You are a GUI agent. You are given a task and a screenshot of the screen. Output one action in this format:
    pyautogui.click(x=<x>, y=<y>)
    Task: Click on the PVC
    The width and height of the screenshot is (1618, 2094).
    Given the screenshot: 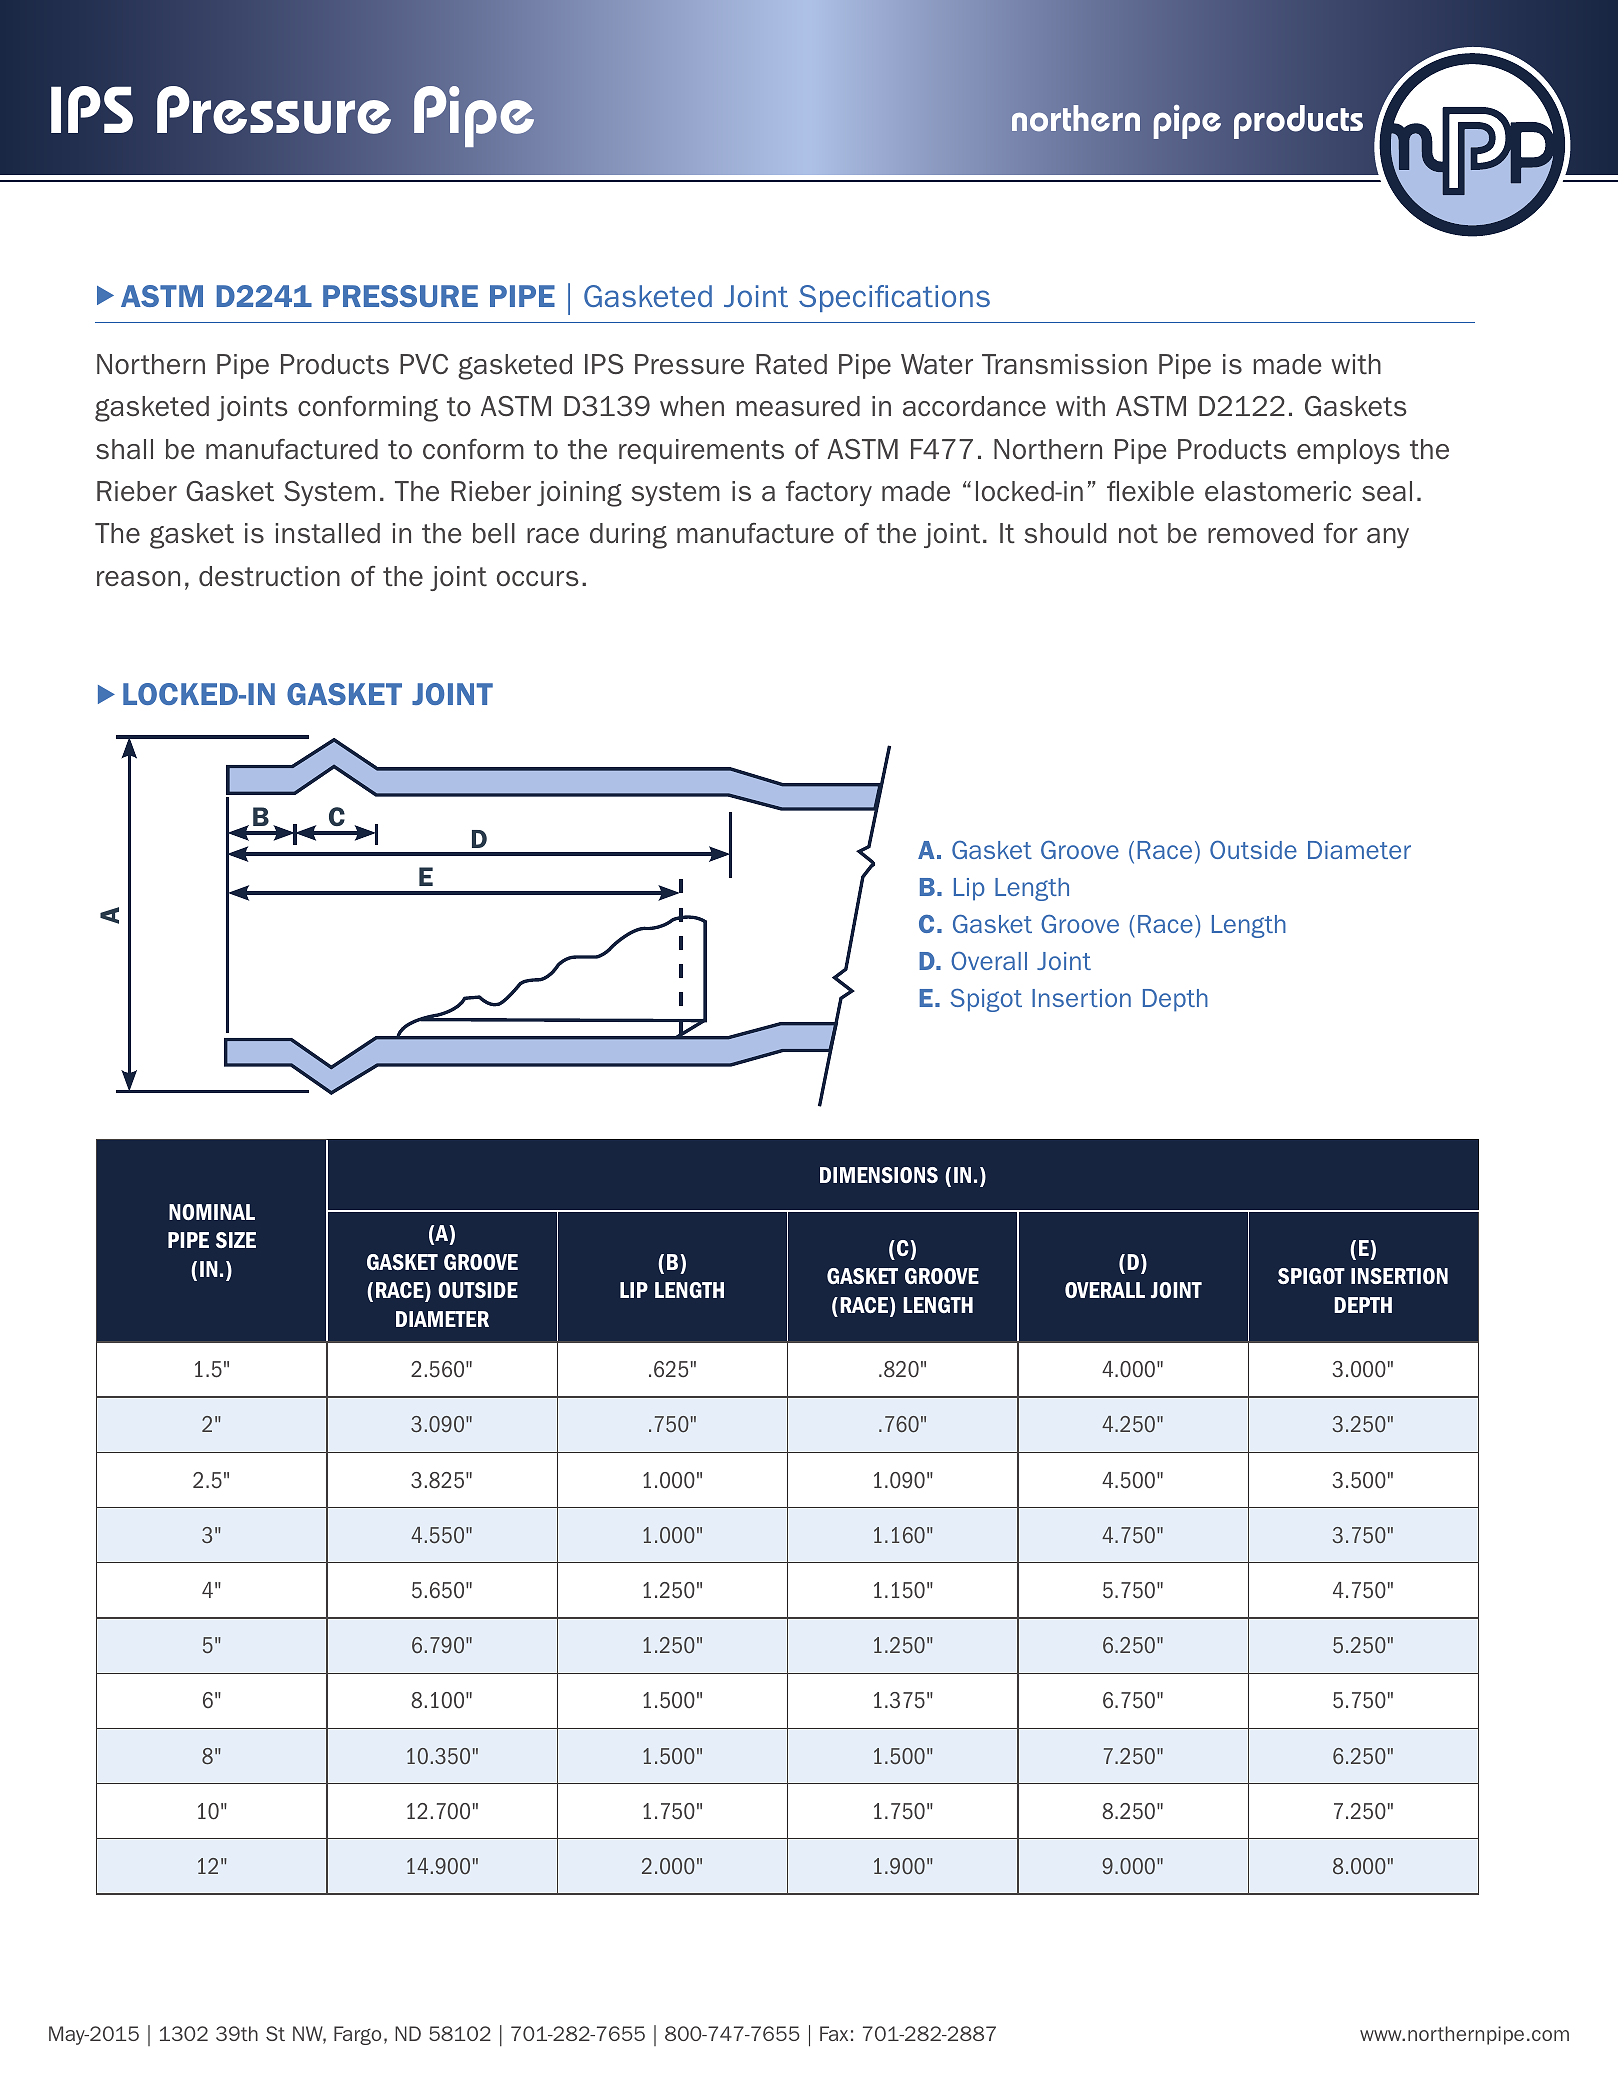 What is the action you would take?
    pyautogui.click(x=424, y=364)
